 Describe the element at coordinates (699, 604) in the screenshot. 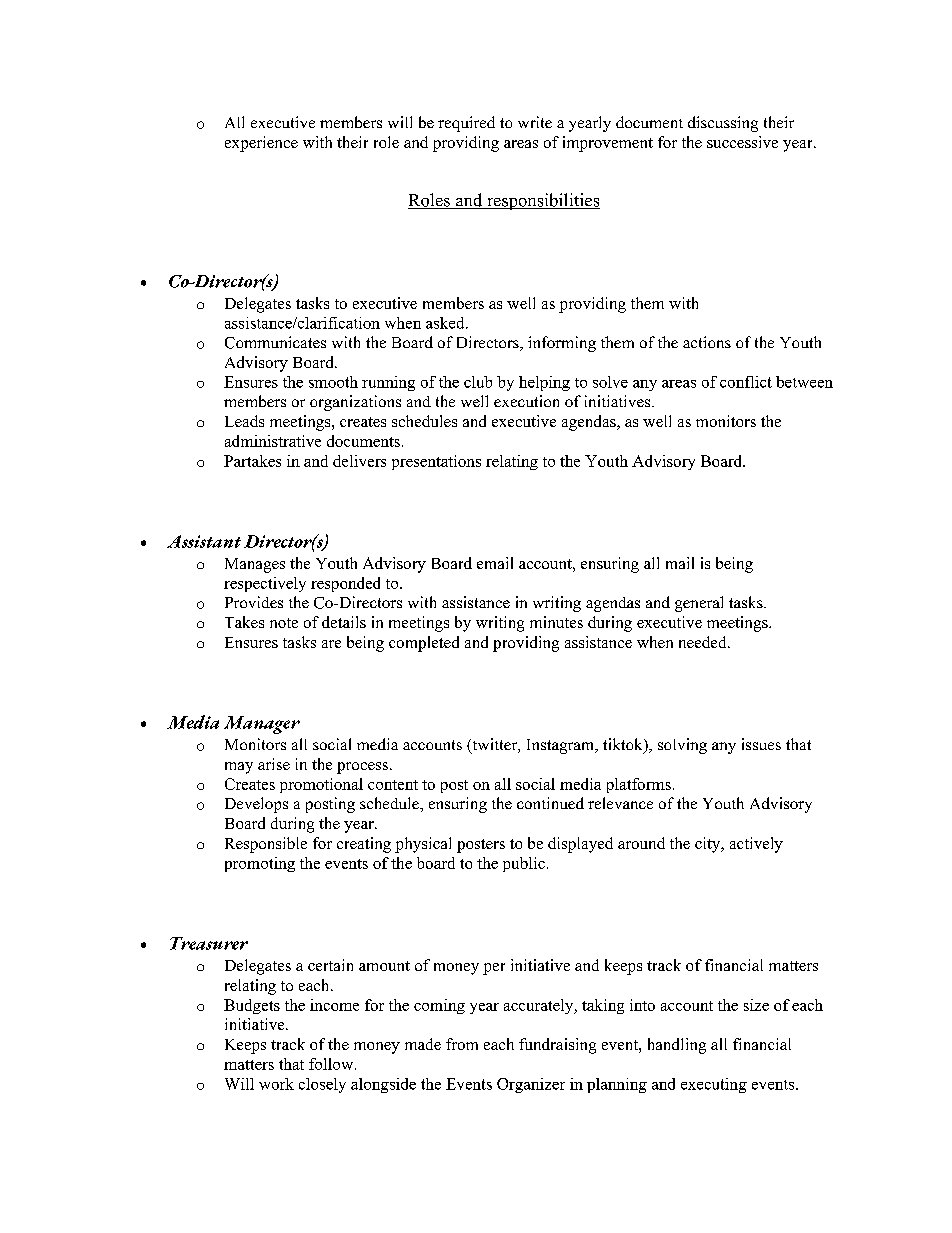

I see `general` at that location.
